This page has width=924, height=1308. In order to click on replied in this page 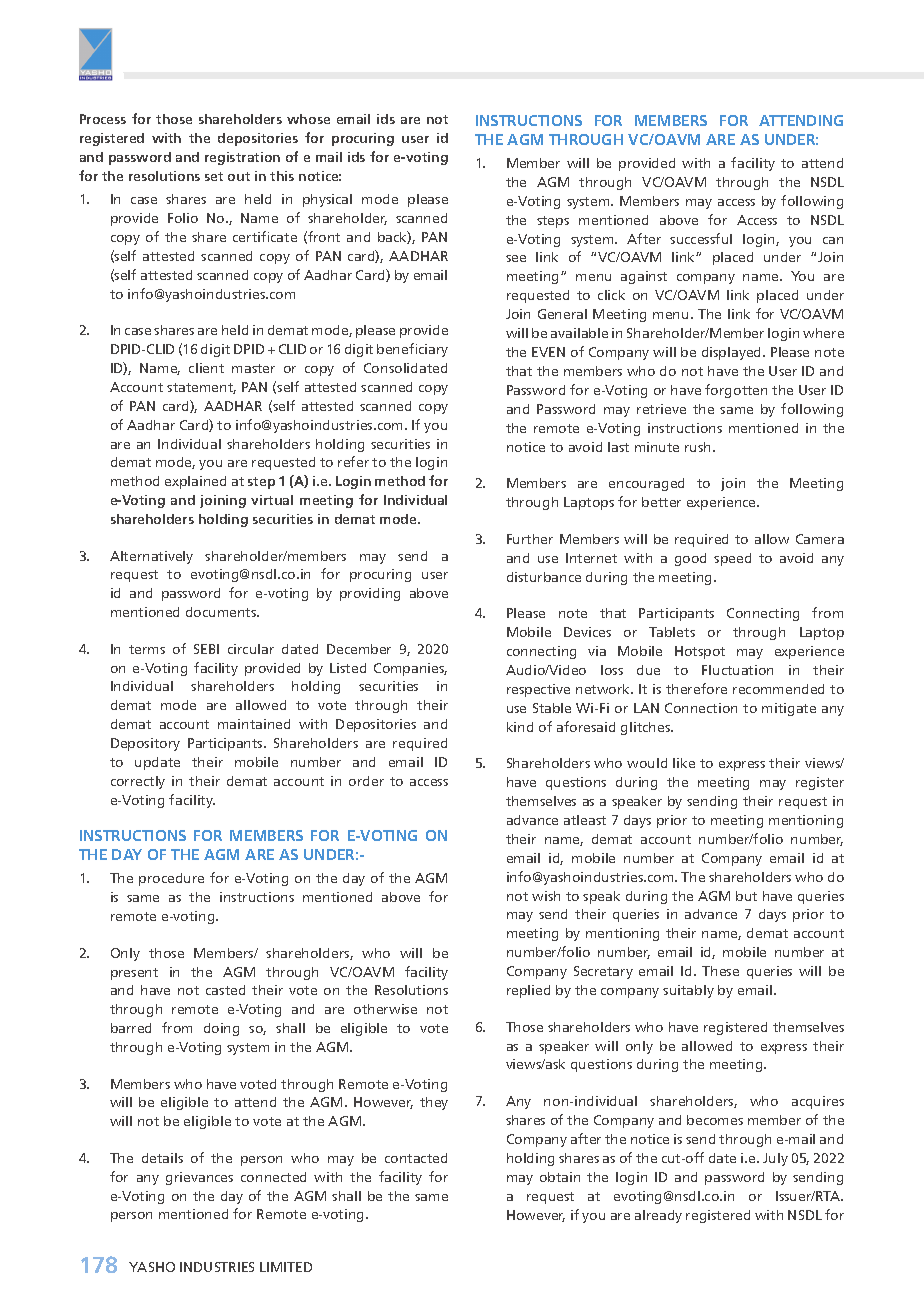, I will do `click(528, 991)`.
